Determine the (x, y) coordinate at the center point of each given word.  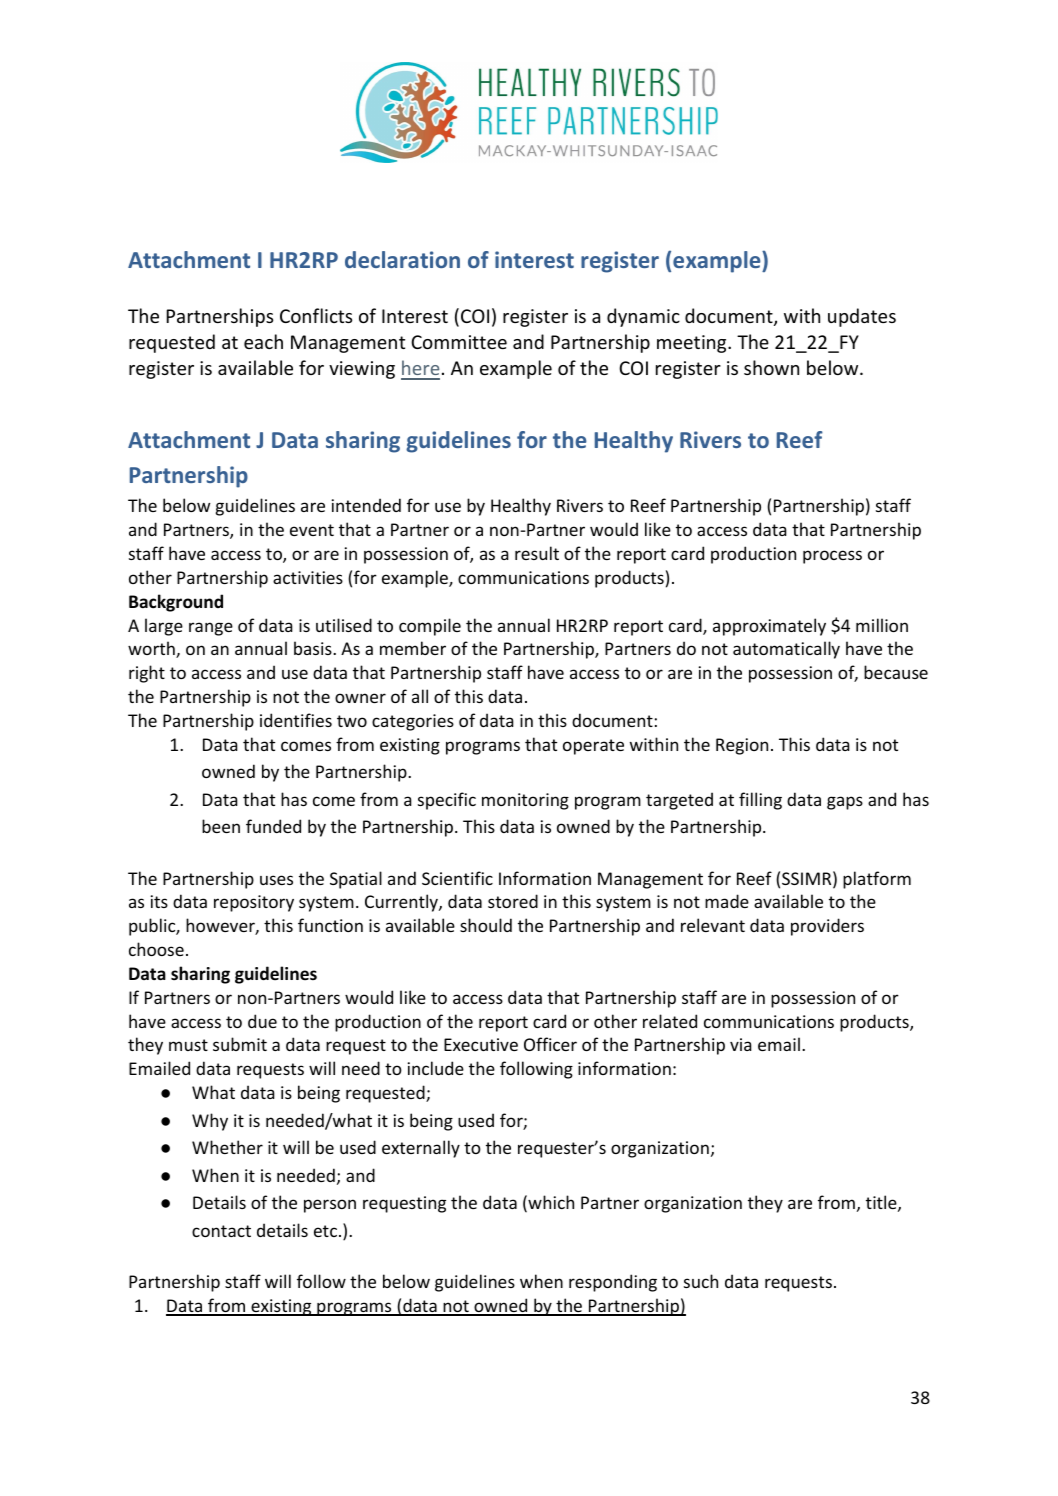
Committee (459, 342)
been (221, 826)
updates (862, 317)
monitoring (525, 801)
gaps (845, 803)
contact (221, 1231)
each (263, 341)
